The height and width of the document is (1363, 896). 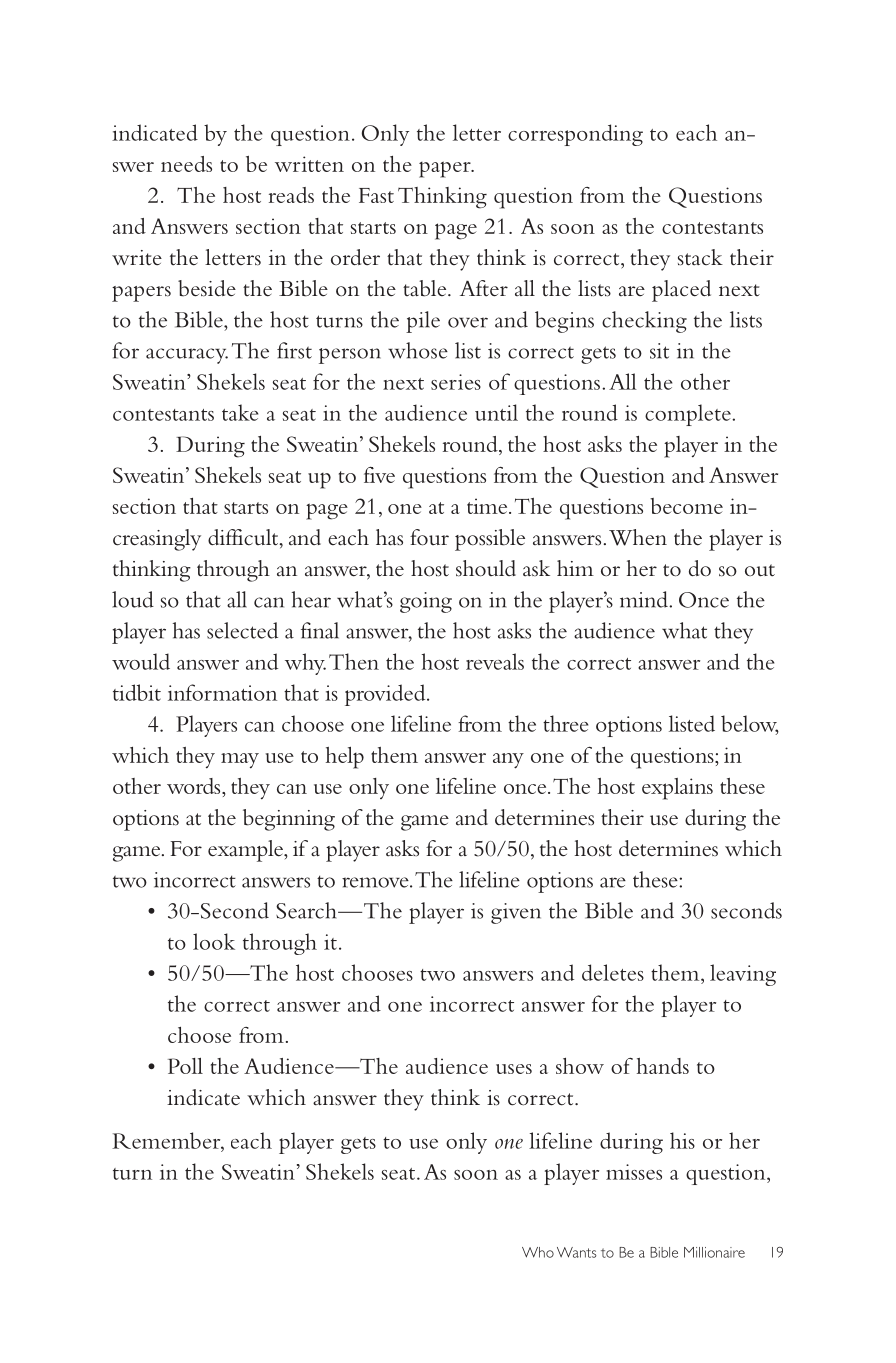 I want to click on reads, so click(x=291, y=195).
